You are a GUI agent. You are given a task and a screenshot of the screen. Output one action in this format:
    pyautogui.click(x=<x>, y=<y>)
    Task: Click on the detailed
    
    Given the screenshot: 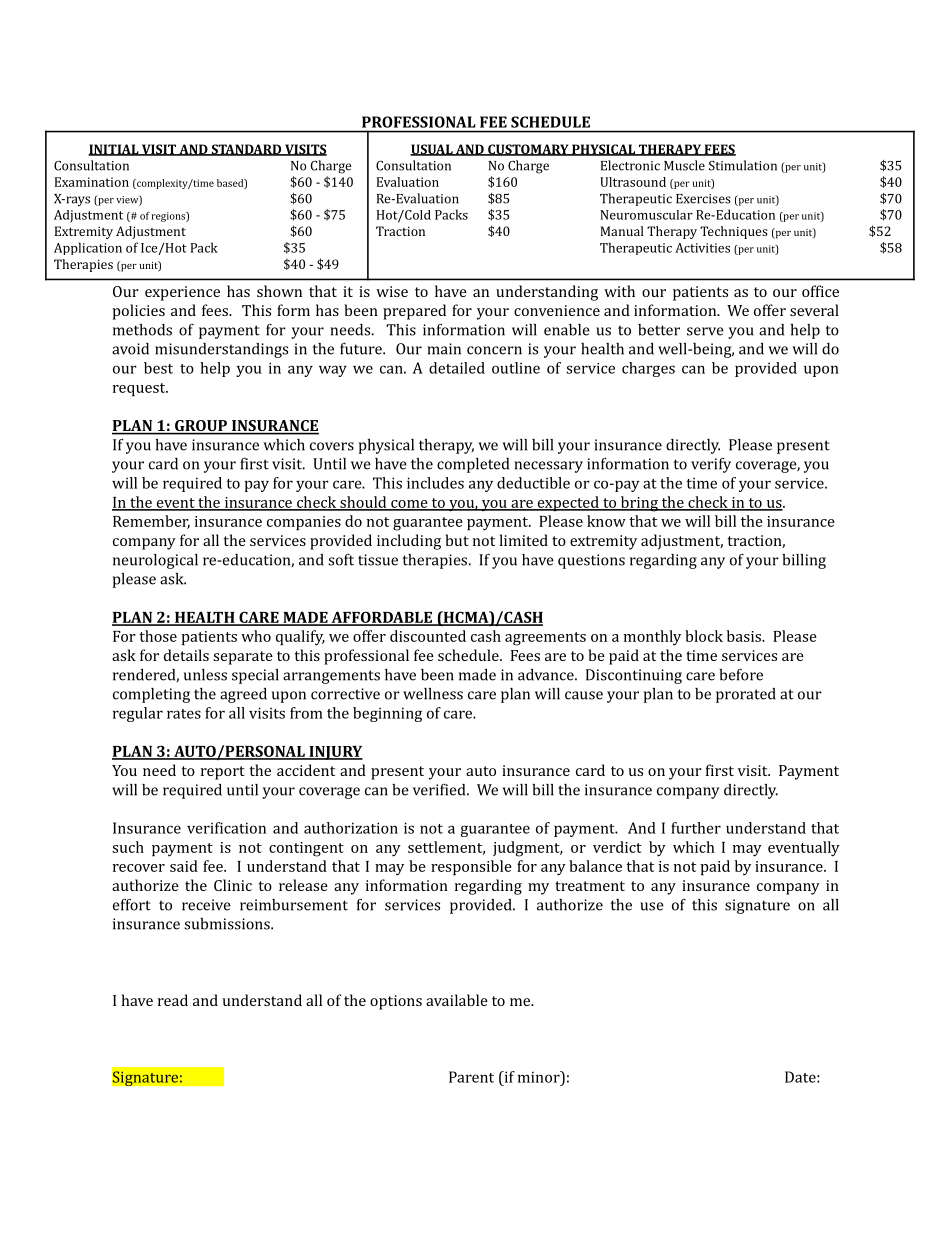 What is the action you would take?
    pyautogui.click(x=457, y=368)
